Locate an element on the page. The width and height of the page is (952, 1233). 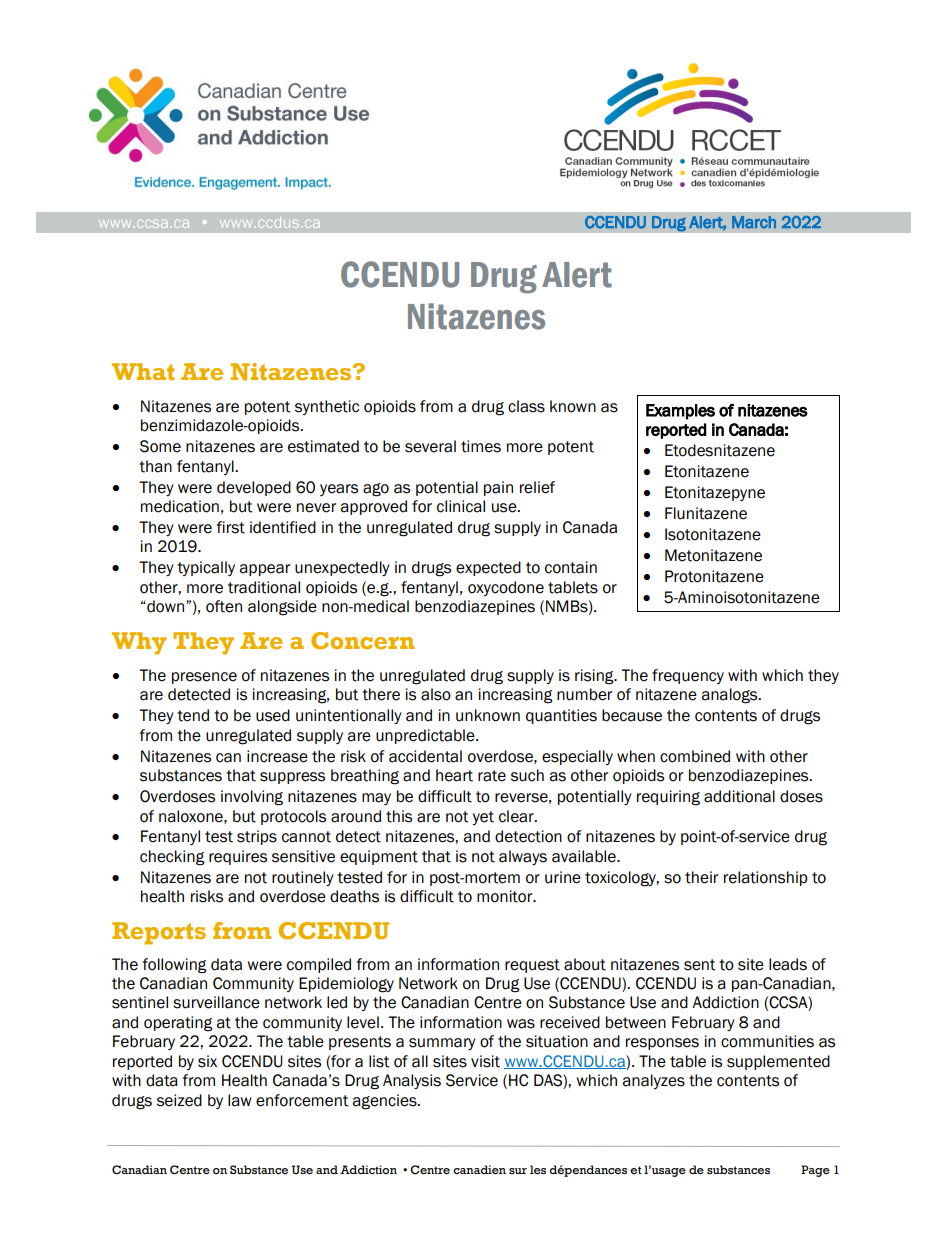
yet is located at coordinates (483, 818).
